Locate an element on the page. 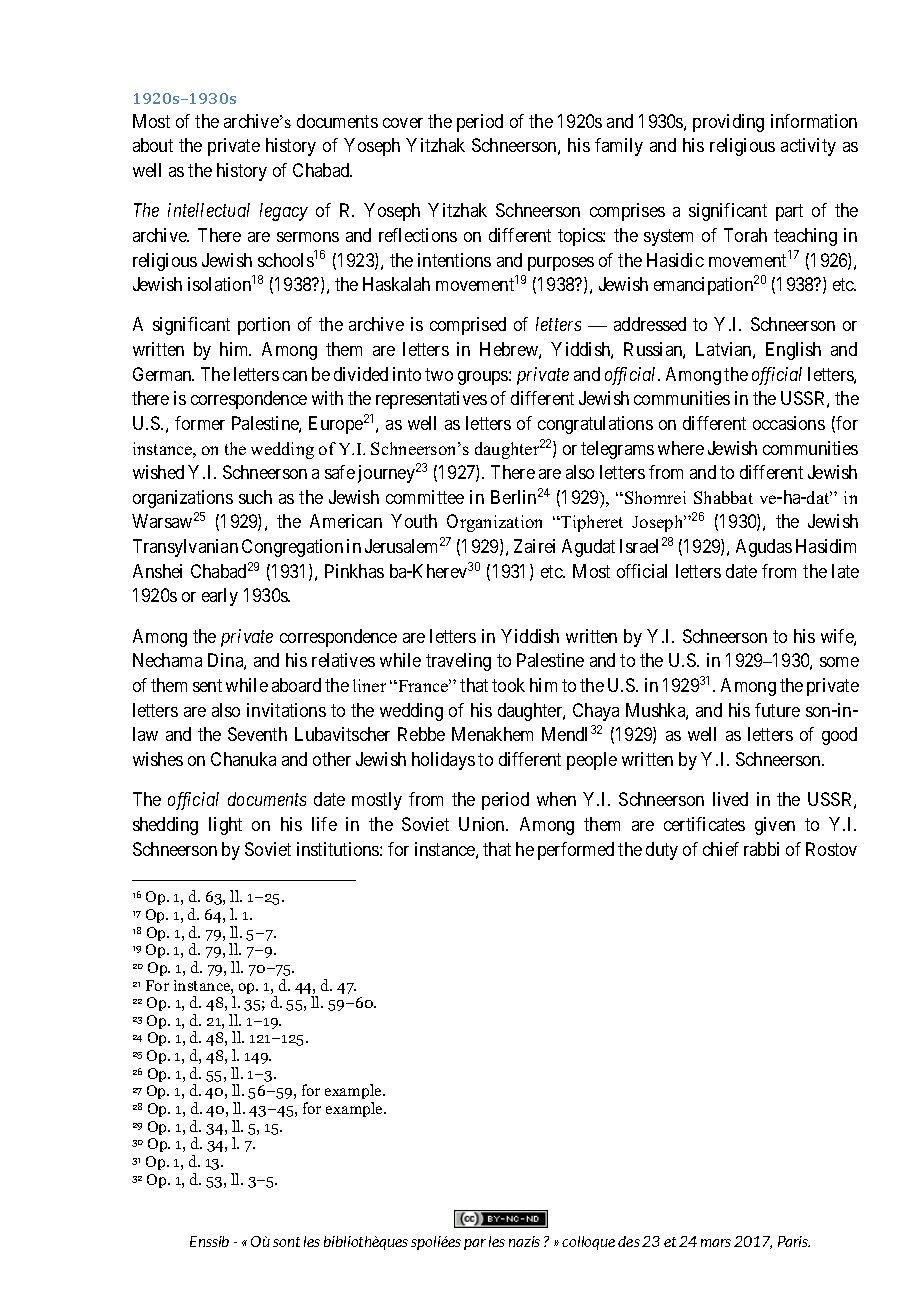 This document has height=1308, width=924. cover is located at coordinates (403, 123).
